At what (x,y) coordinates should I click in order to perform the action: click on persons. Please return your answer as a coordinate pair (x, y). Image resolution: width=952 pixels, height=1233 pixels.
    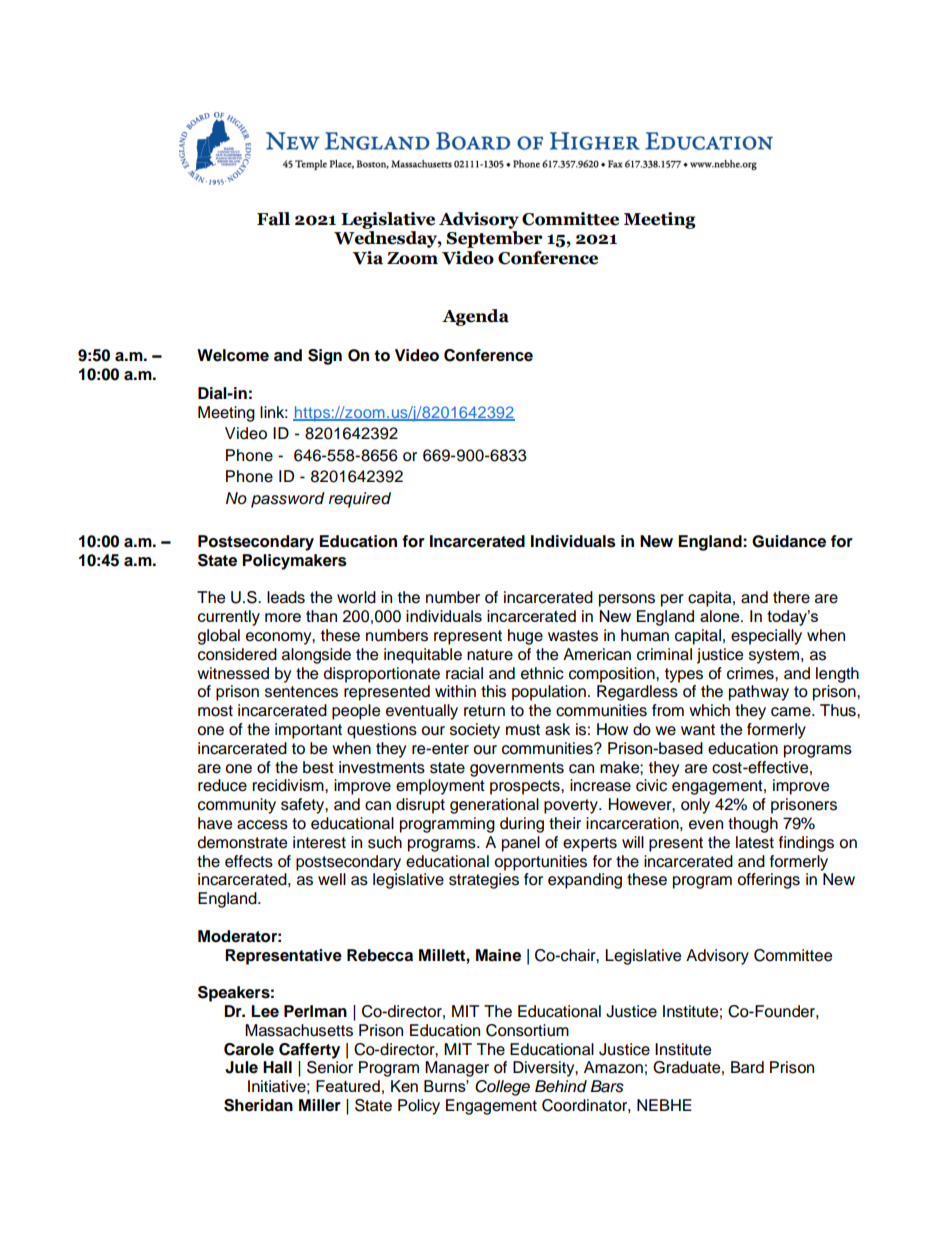
    Looking at the image, I should click on (627, 600).
